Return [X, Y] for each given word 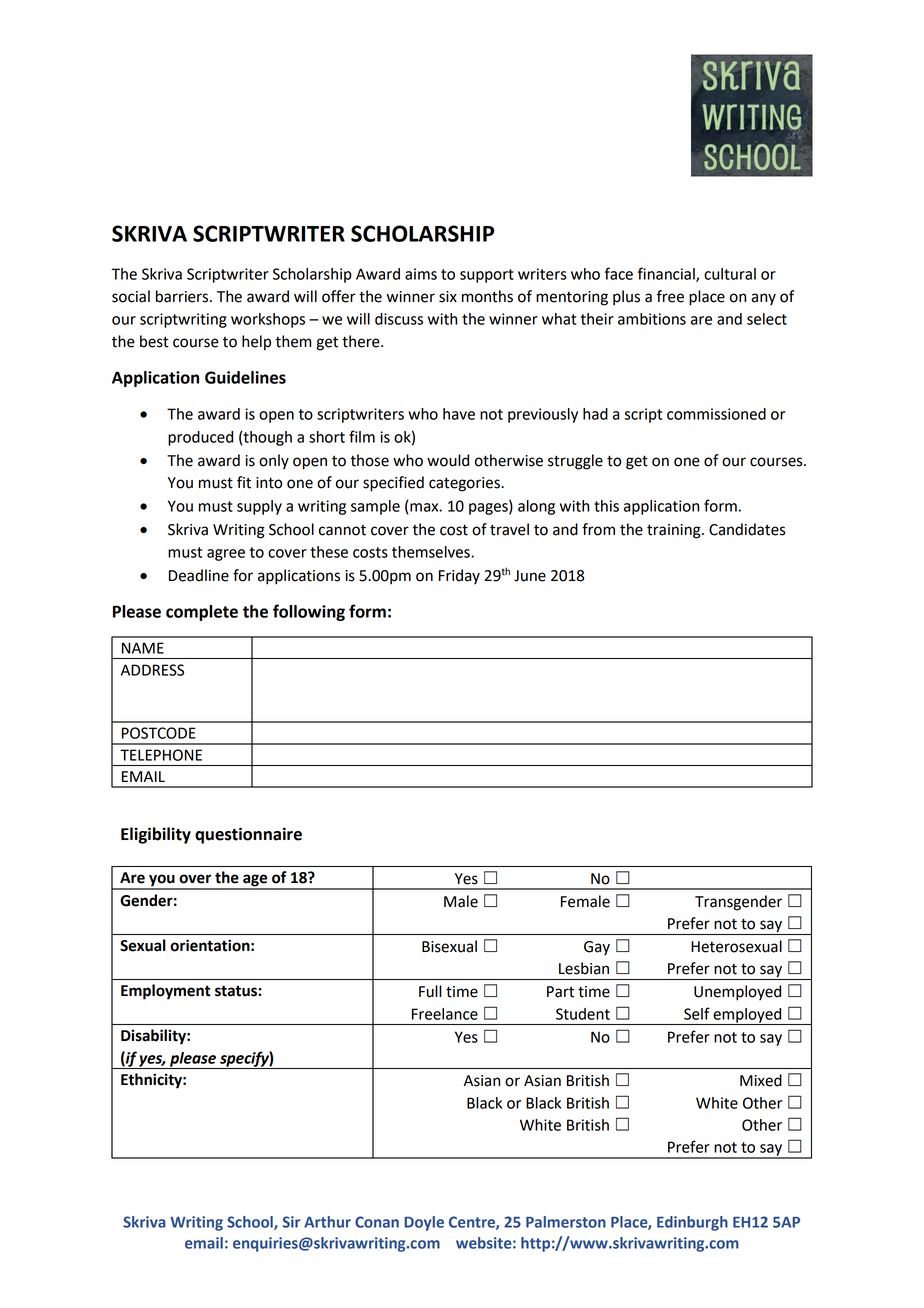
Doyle [424, 1223]
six [448, 297]
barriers [183, 296]
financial [667, 274]
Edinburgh [692, 1223]
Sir [291, 1222]
